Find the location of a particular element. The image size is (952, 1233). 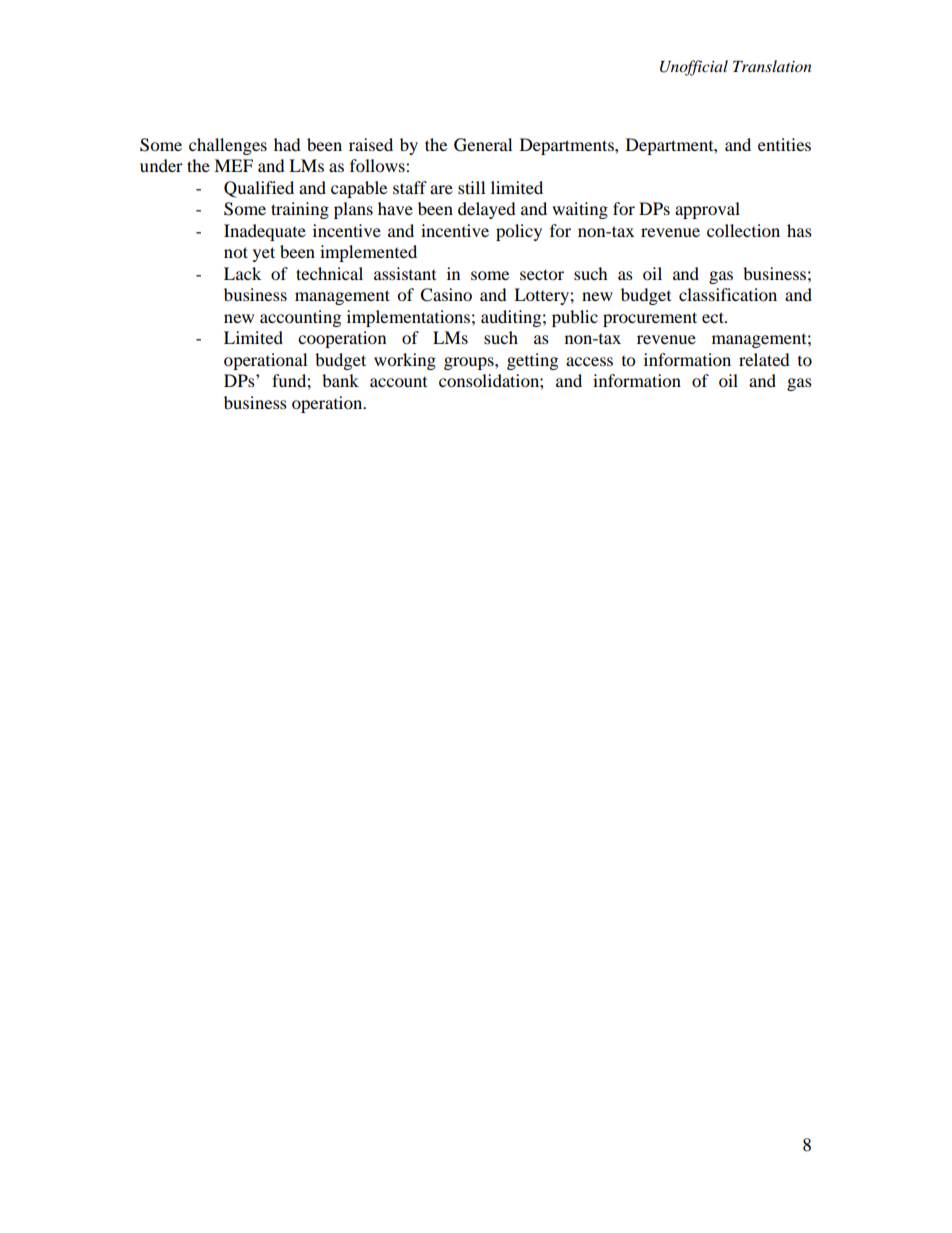

classification is located at coordinates (728, 294).
